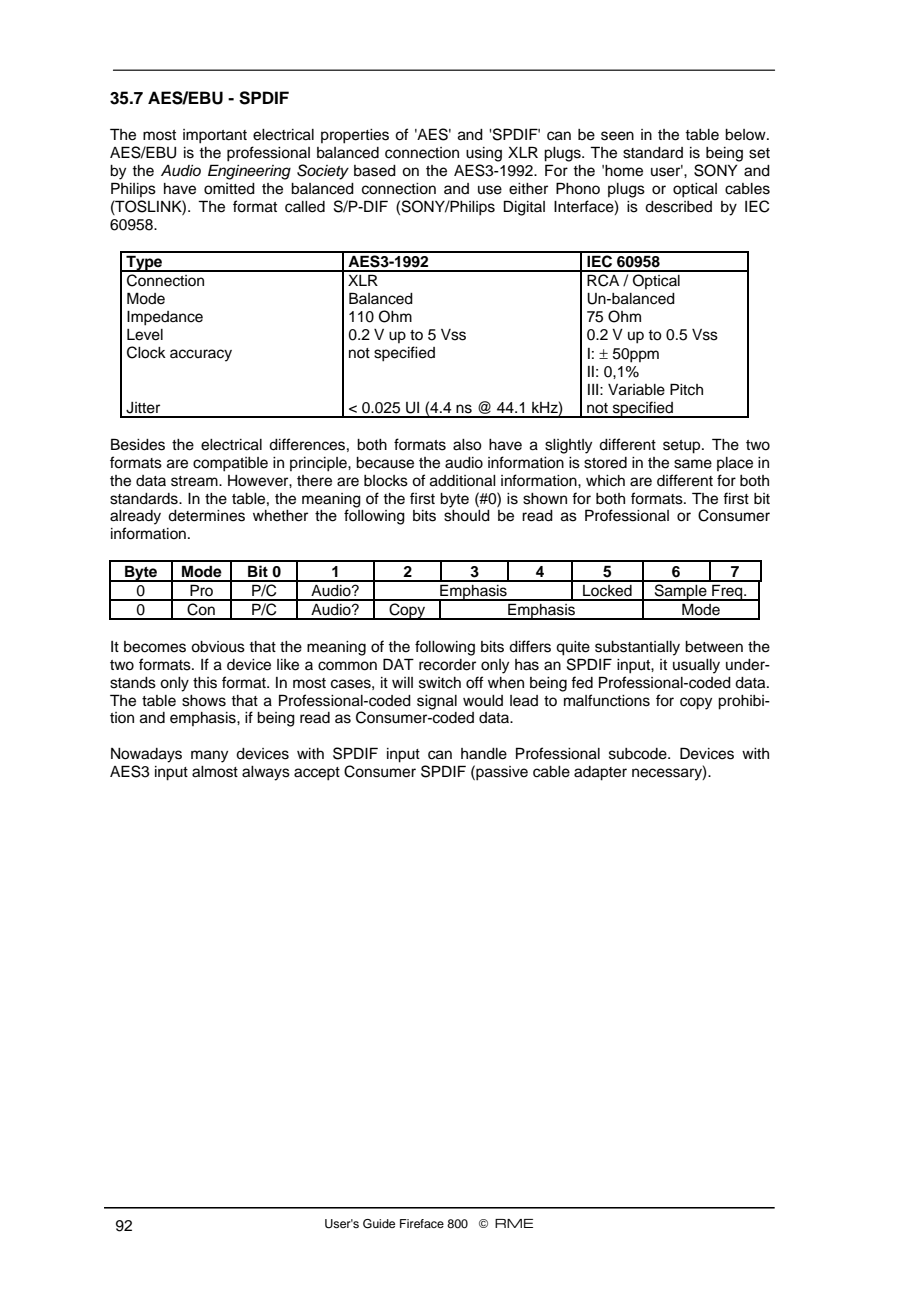 The height and width of the screenshot is (1308, 924). Describe the element at coordinates (678, 207) in the screenshot. I see `described` at that location.
